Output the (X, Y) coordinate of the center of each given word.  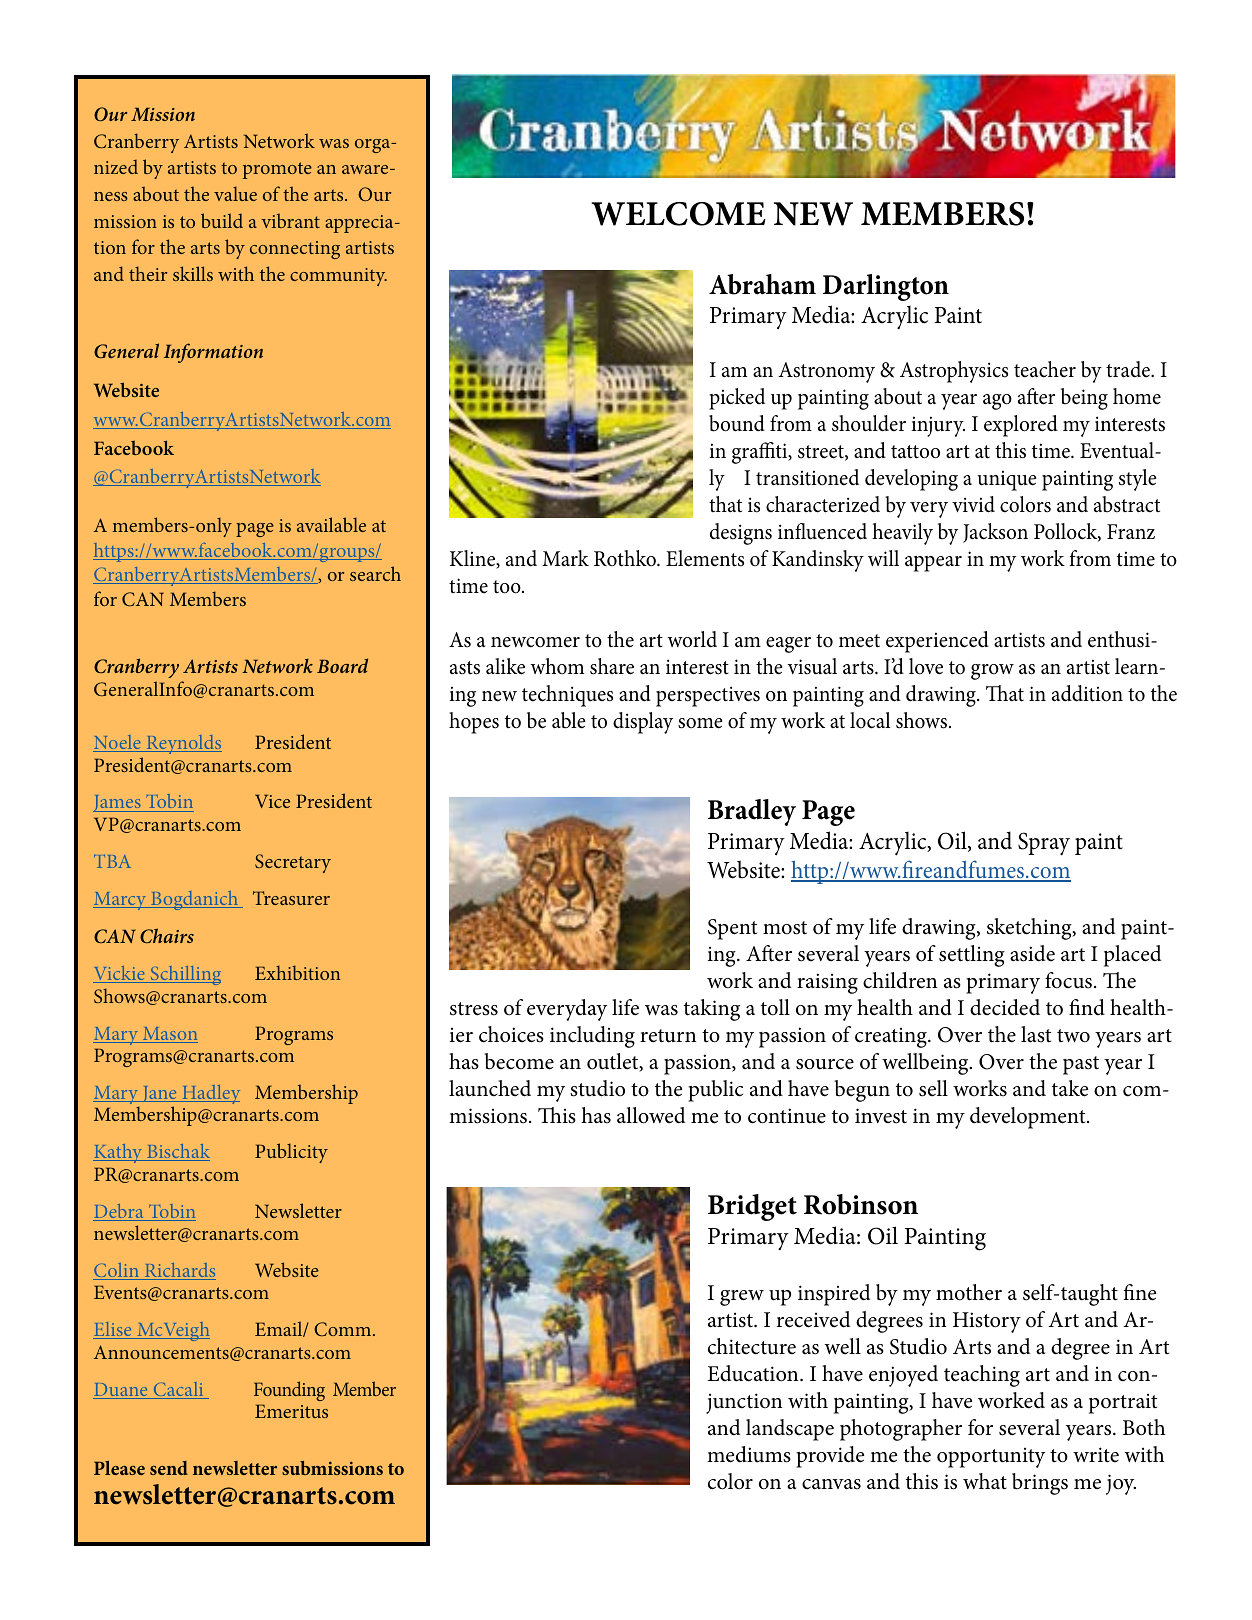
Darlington (886, 287)
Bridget (752, 1207)
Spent (732, 929)
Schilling (184, 975)
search (375, 573)
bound (737, 423)
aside (1032, 953)
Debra (119, 1212)
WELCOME (678, 214)
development (1029, 1118)
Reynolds (183, 744)
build (222, 220)
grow (992, 672)
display (643, 723)
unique (1007, 480)
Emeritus (291, 1411)
